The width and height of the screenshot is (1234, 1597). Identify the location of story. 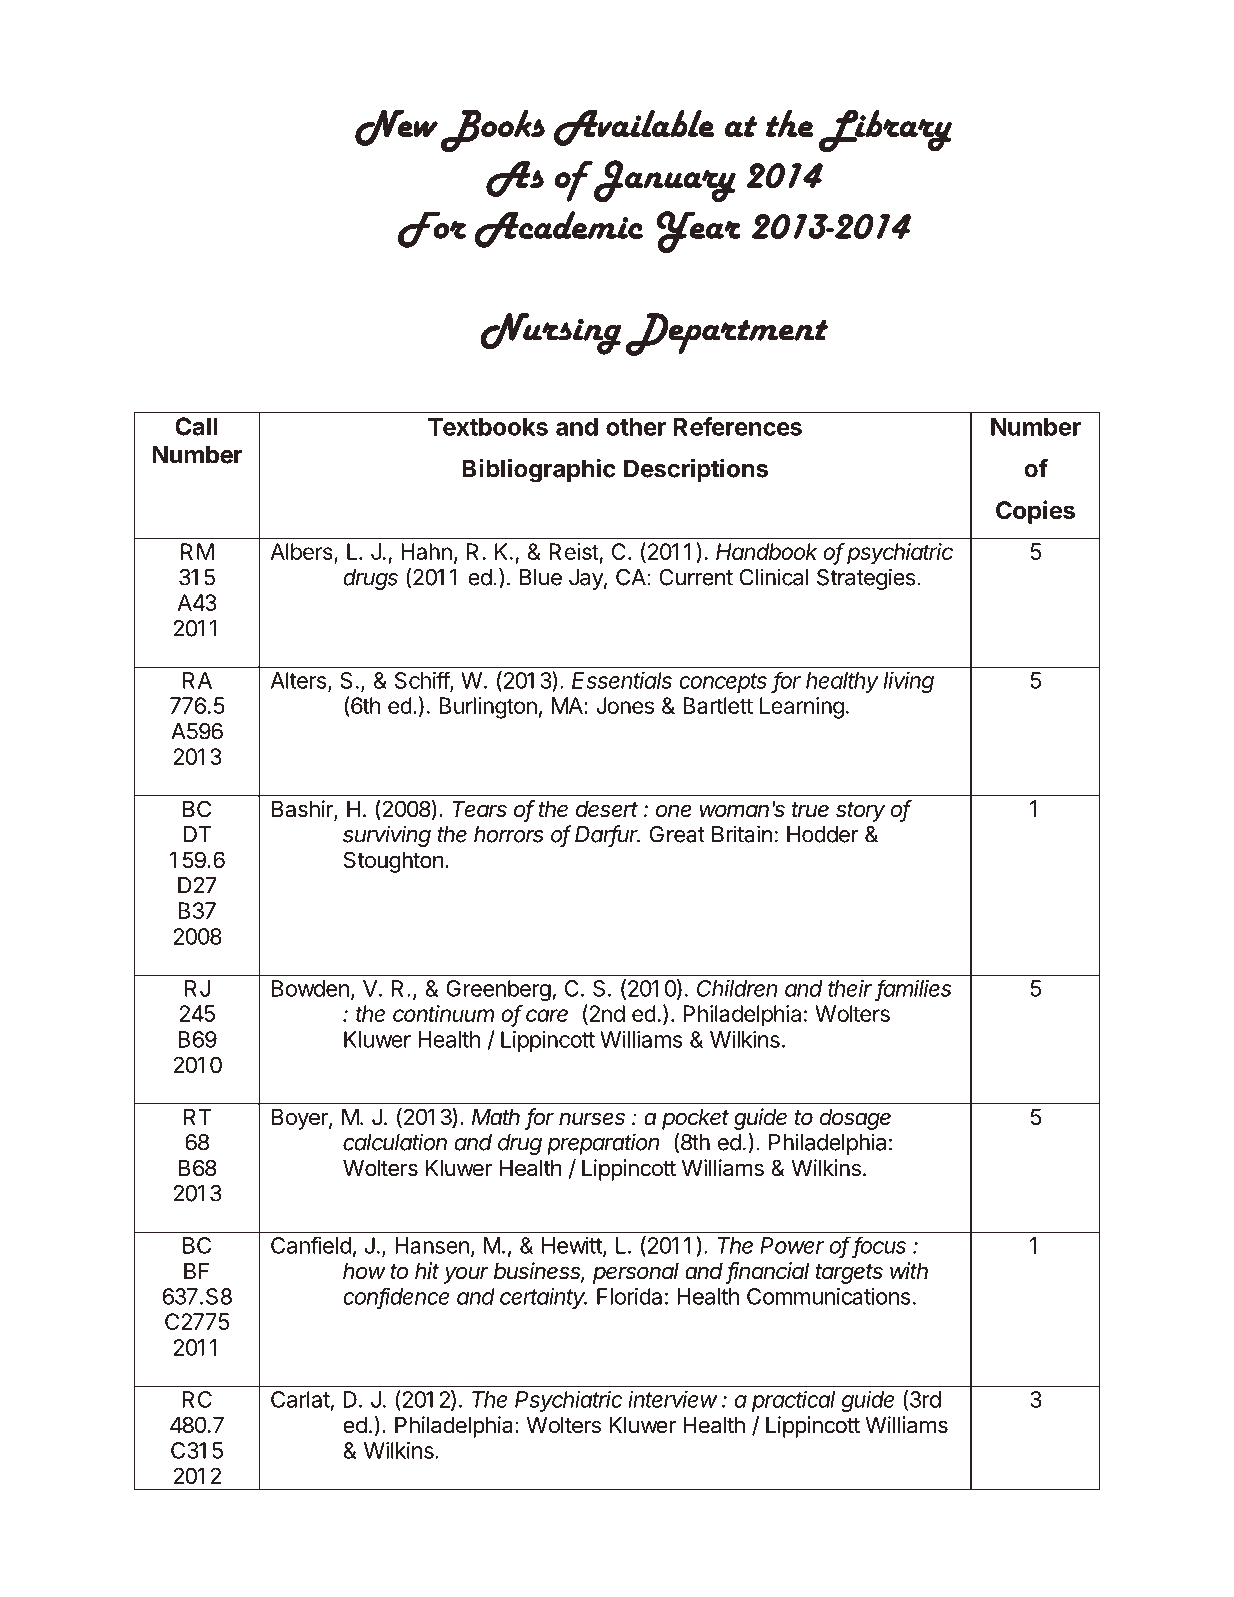
(860, 812).
